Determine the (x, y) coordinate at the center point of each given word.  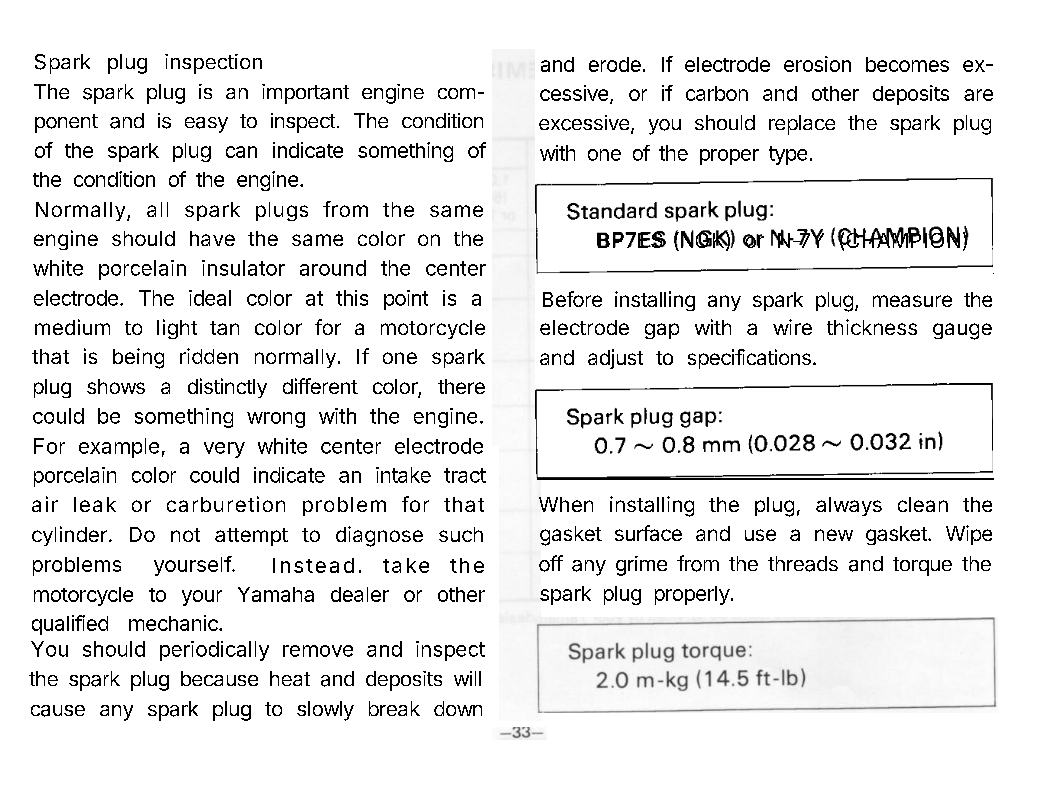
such (461, 534)
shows (116, 386)
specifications (749, 359)
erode (615, 64)
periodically (214, 651)
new (834, 535)
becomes (907, 64)
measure (912, 301)
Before (572, 299)
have (212, 238)
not (185, 535)
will (467, 678)
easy (206, 125)
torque (922, 566)
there (461, 386)
